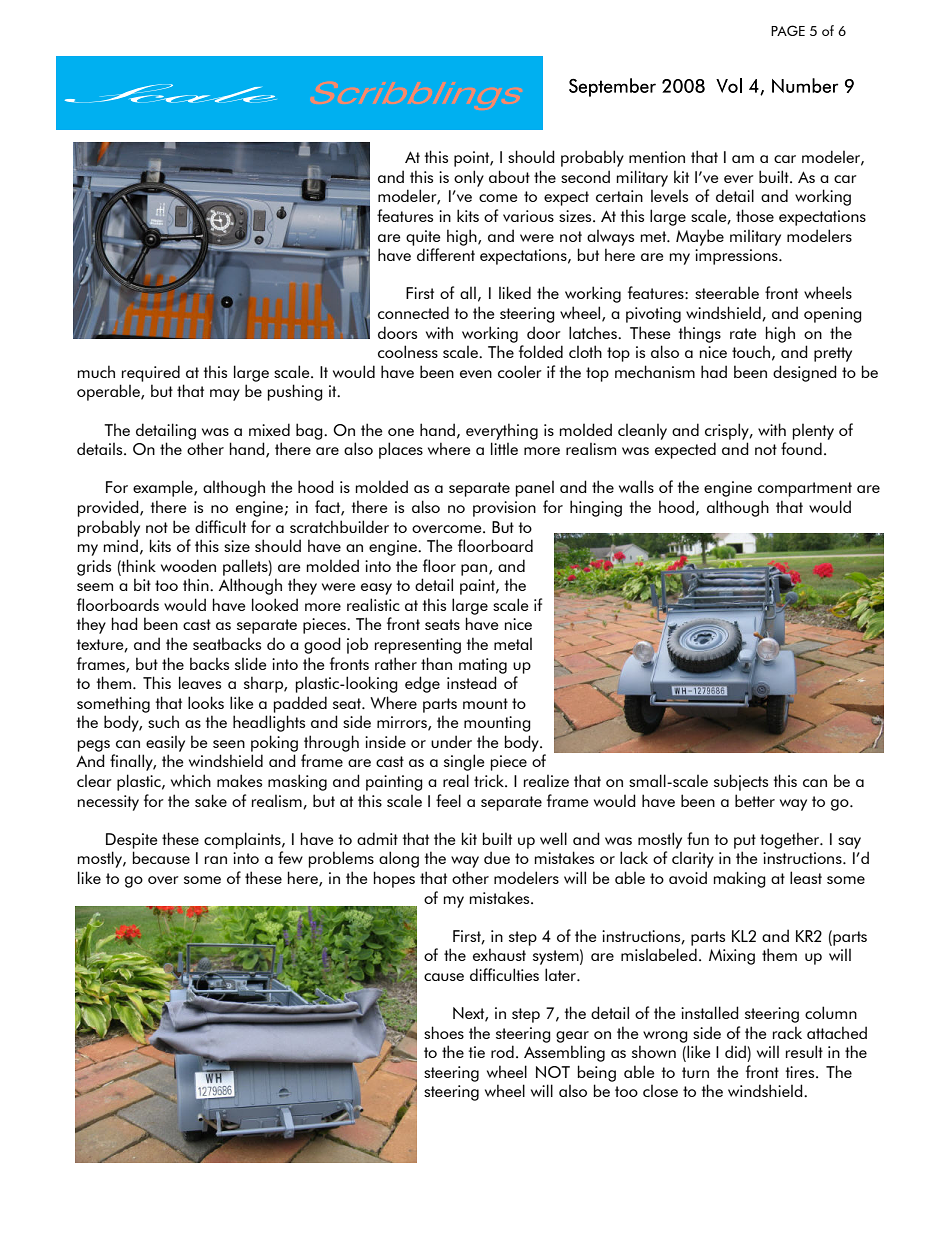 The width and height of the page is (952, 1233). Describe the element at coordinates (805, 373) in the page. I see `designed` at that location.
